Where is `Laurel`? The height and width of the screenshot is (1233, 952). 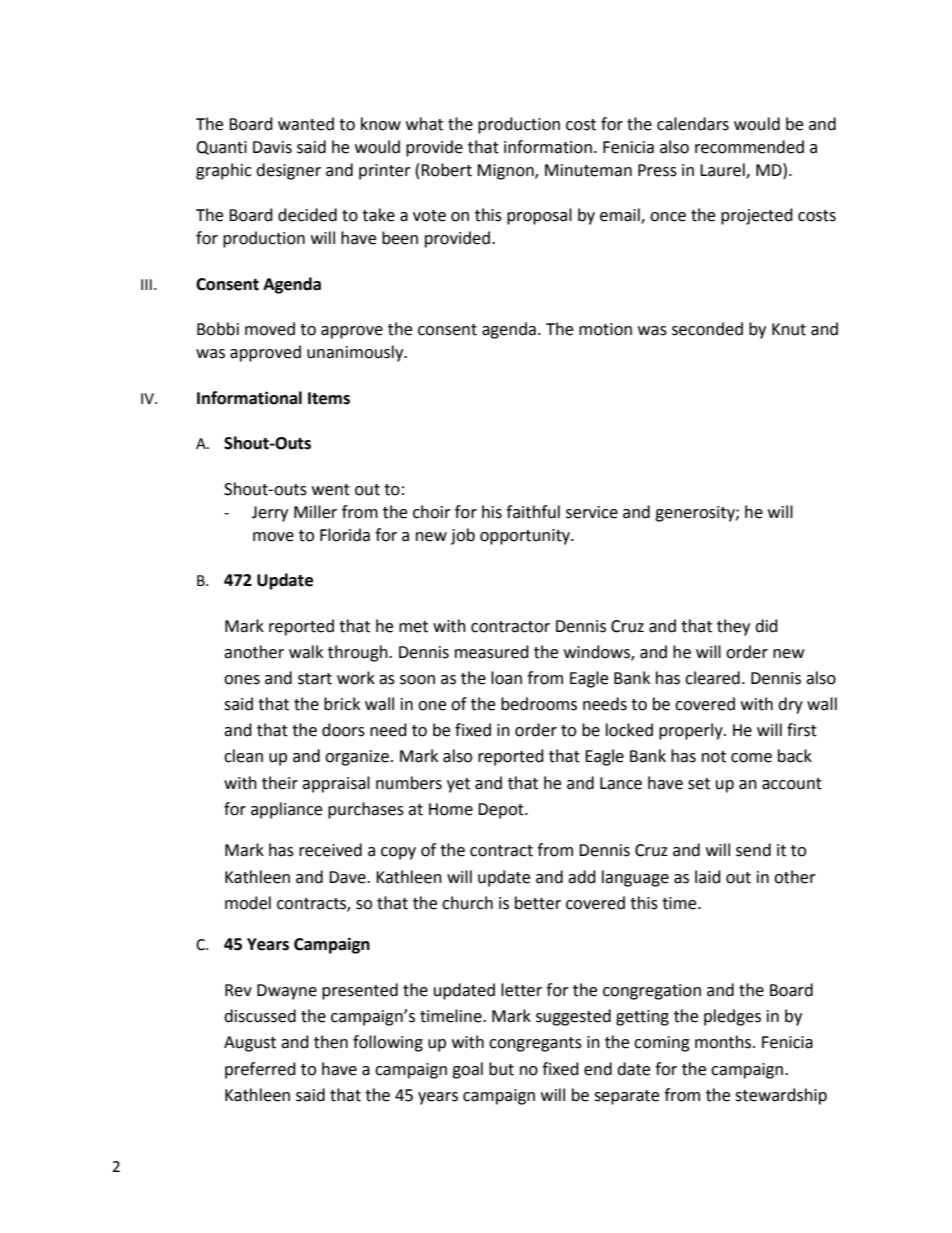
Laurel is located at coordinates (723, 170).
